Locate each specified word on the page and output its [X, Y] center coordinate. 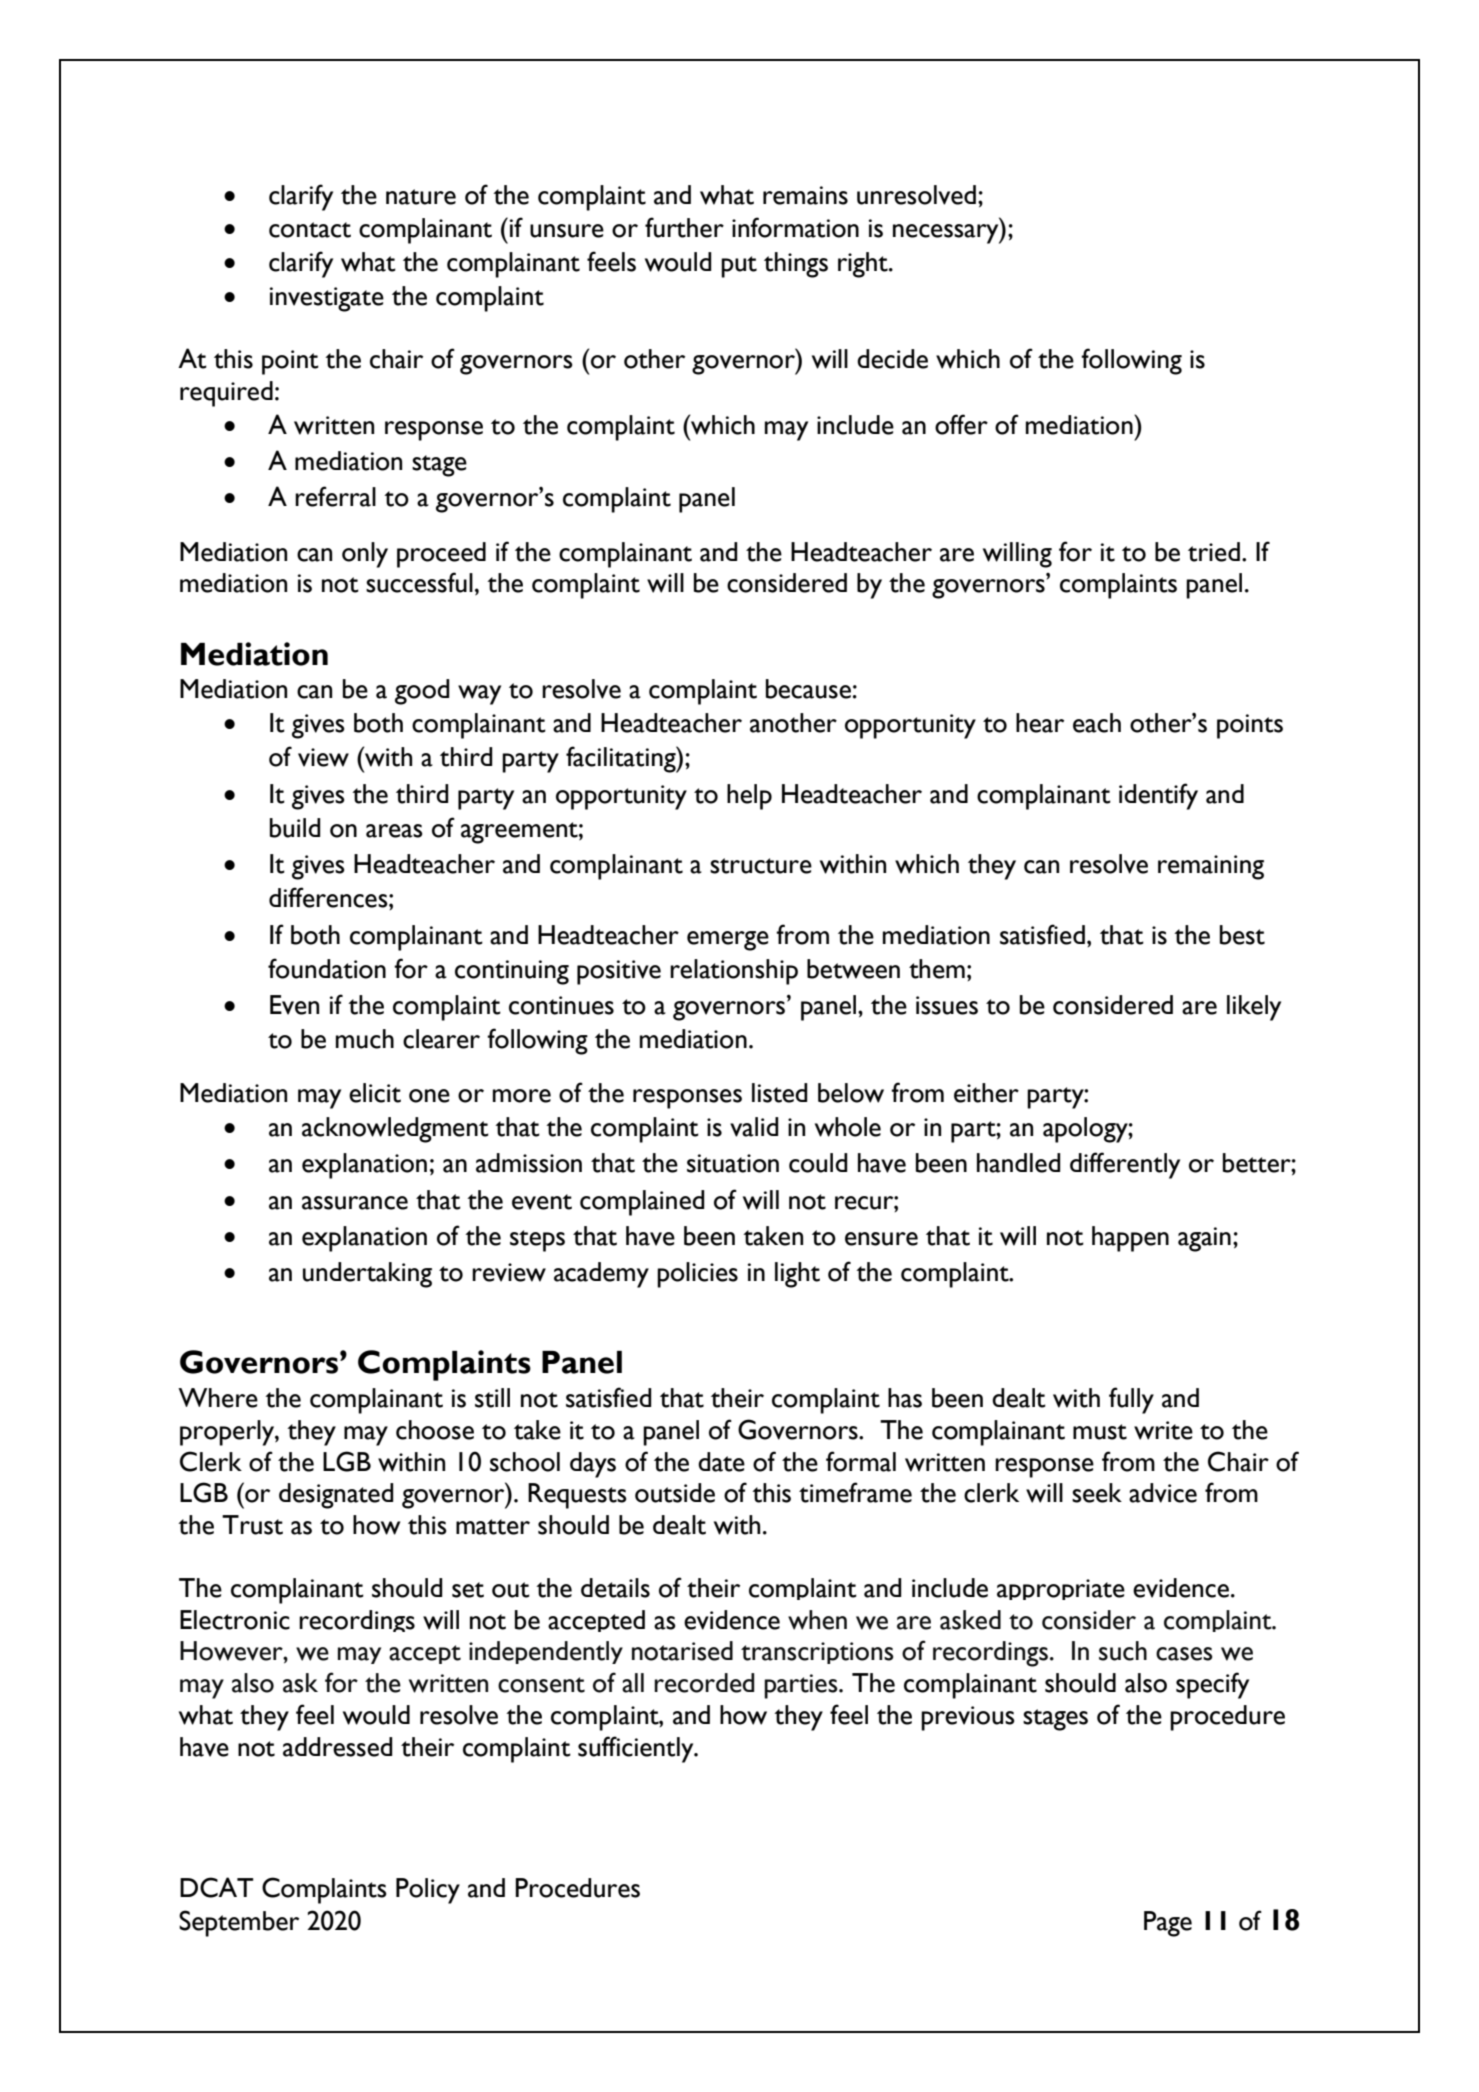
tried [1214, 552]
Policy [428, 1891]
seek [1097, 1493]
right [864, 265]
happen [1130, 1239]
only [365, 555]
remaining [1211, 867]
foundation [327, 968]
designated [336, 1496]
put [739, 267]
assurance [355, 1203]
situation [733, 1163]
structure [761, 866]
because [808, 689]
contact [310, 230]
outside [675, 1493]
